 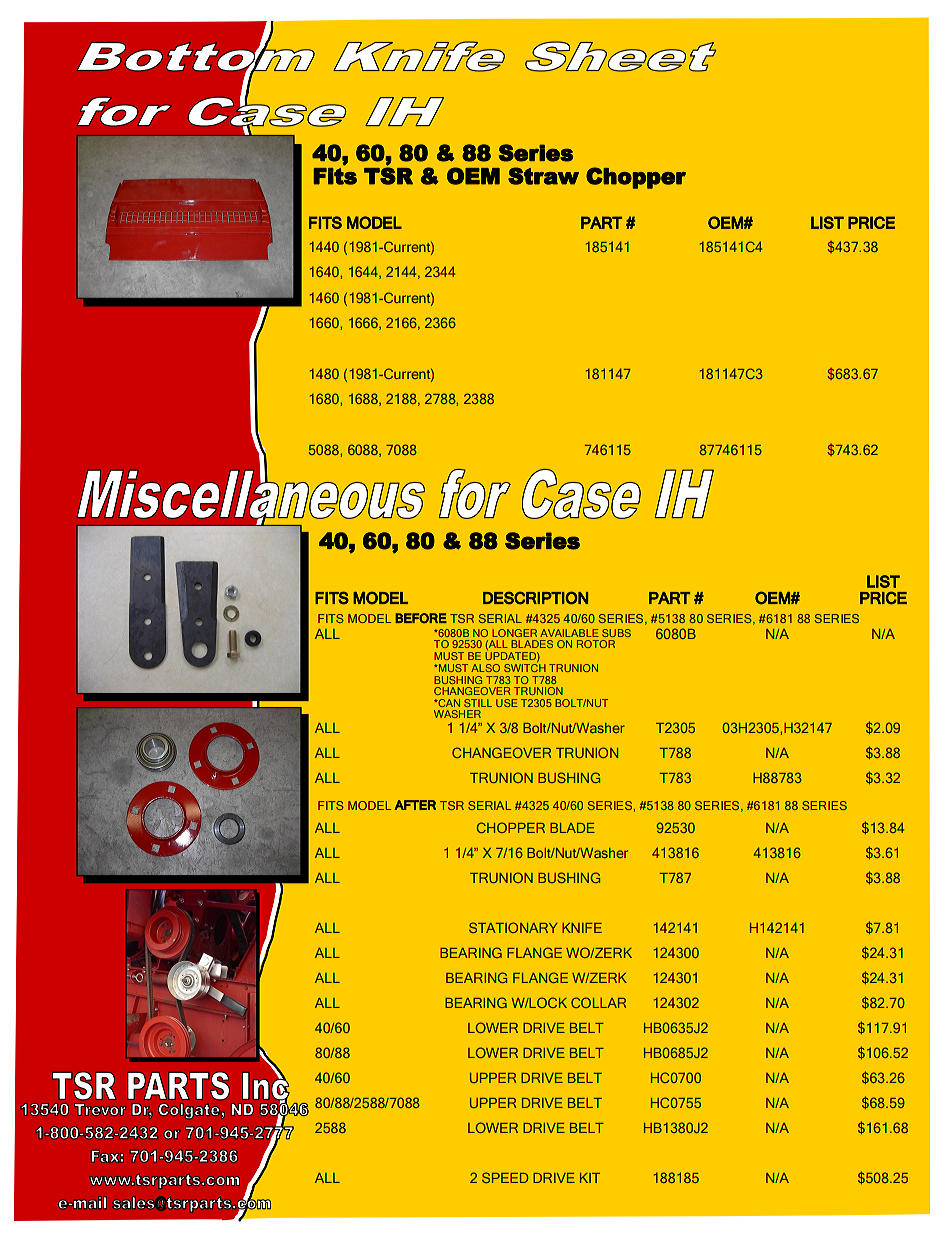 I want to click on DESCRIPTION, so click(x=535, y=598).
